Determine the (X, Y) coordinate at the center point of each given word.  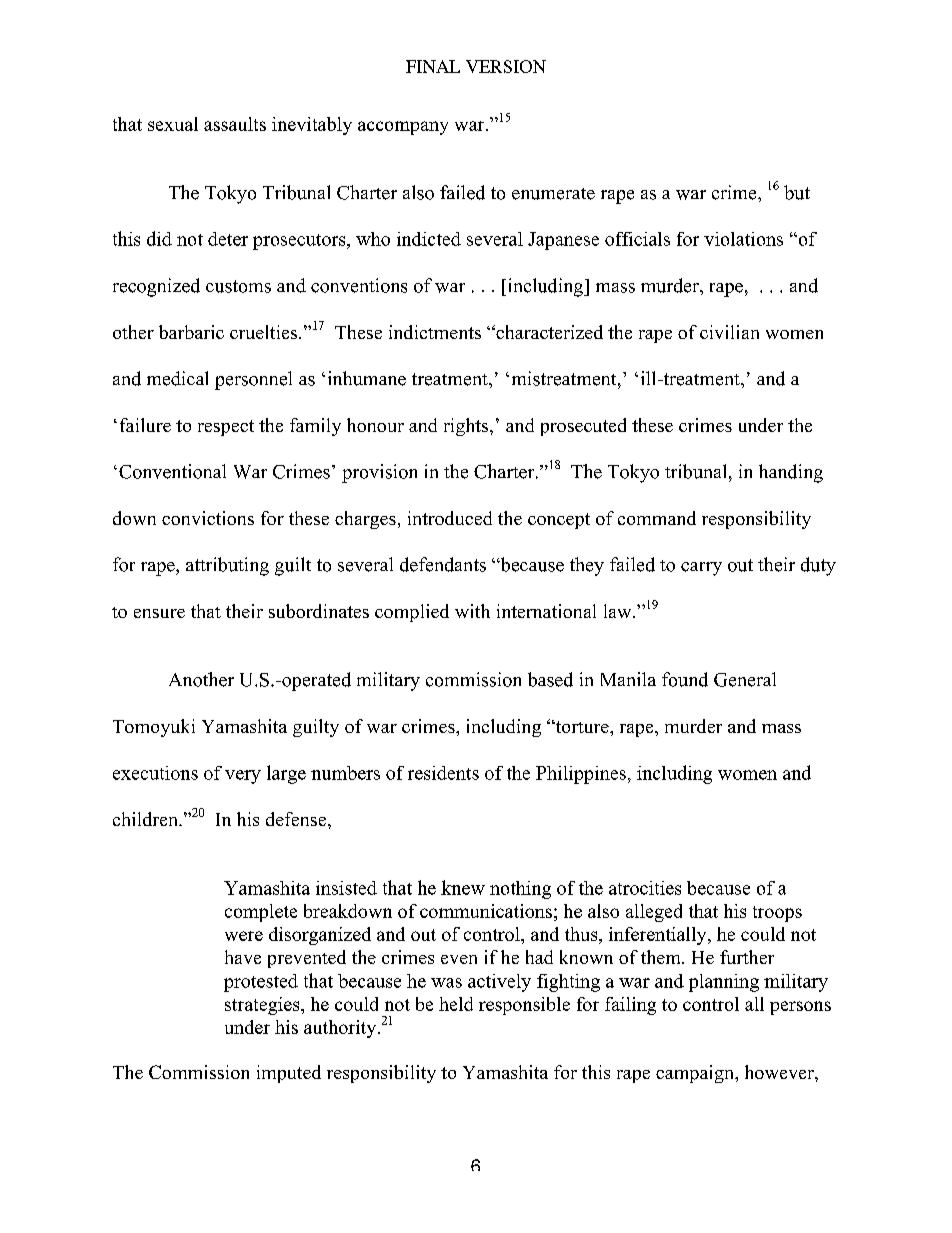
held (456, 1004)
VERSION (506, 66)
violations (743, 239)
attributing (227, 566)
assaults (235, 124)
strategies (263, 1006)
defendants (443, 564)
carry (701, 569)
